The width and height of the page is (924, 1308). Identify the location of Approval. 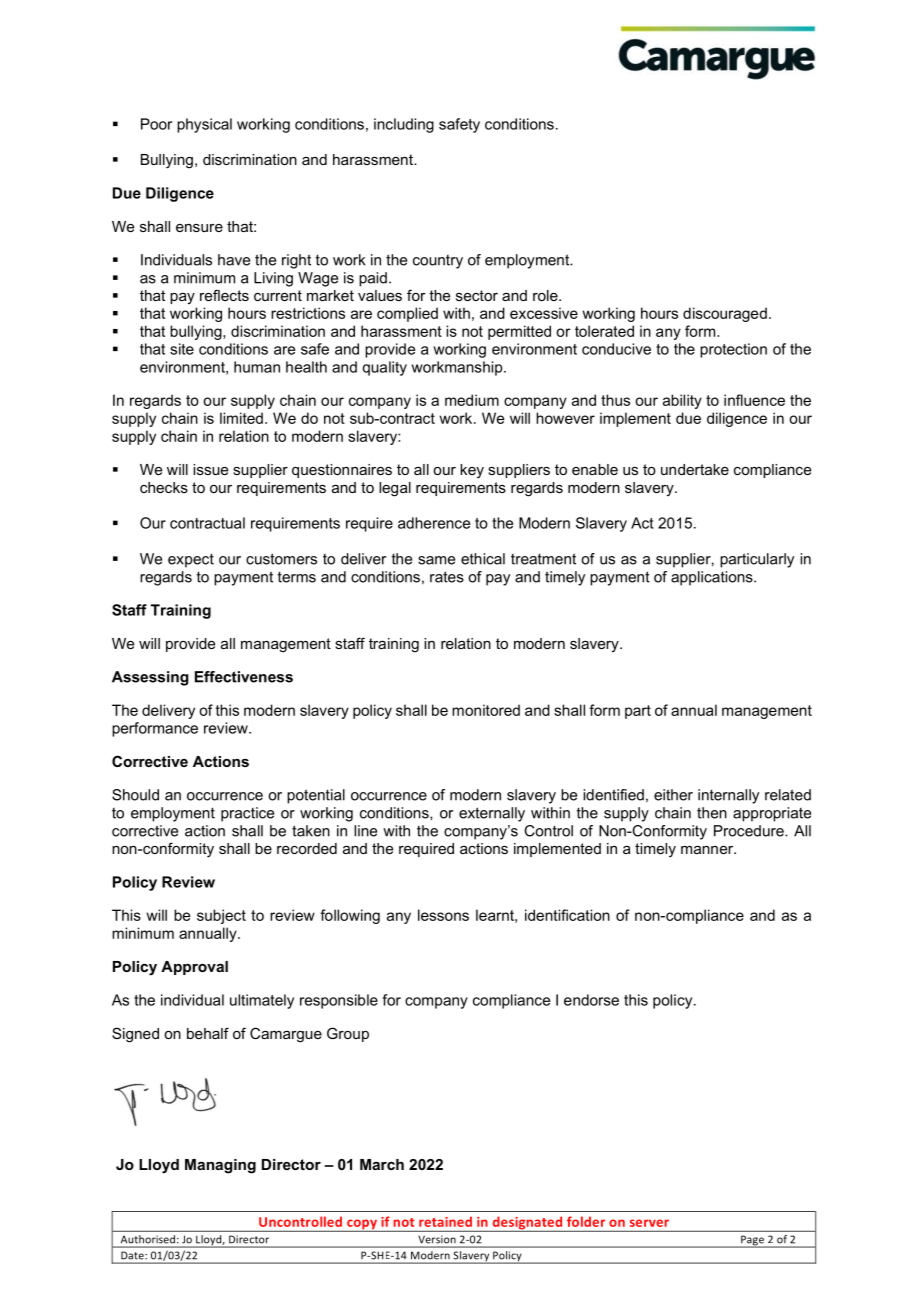
(194, 968).
